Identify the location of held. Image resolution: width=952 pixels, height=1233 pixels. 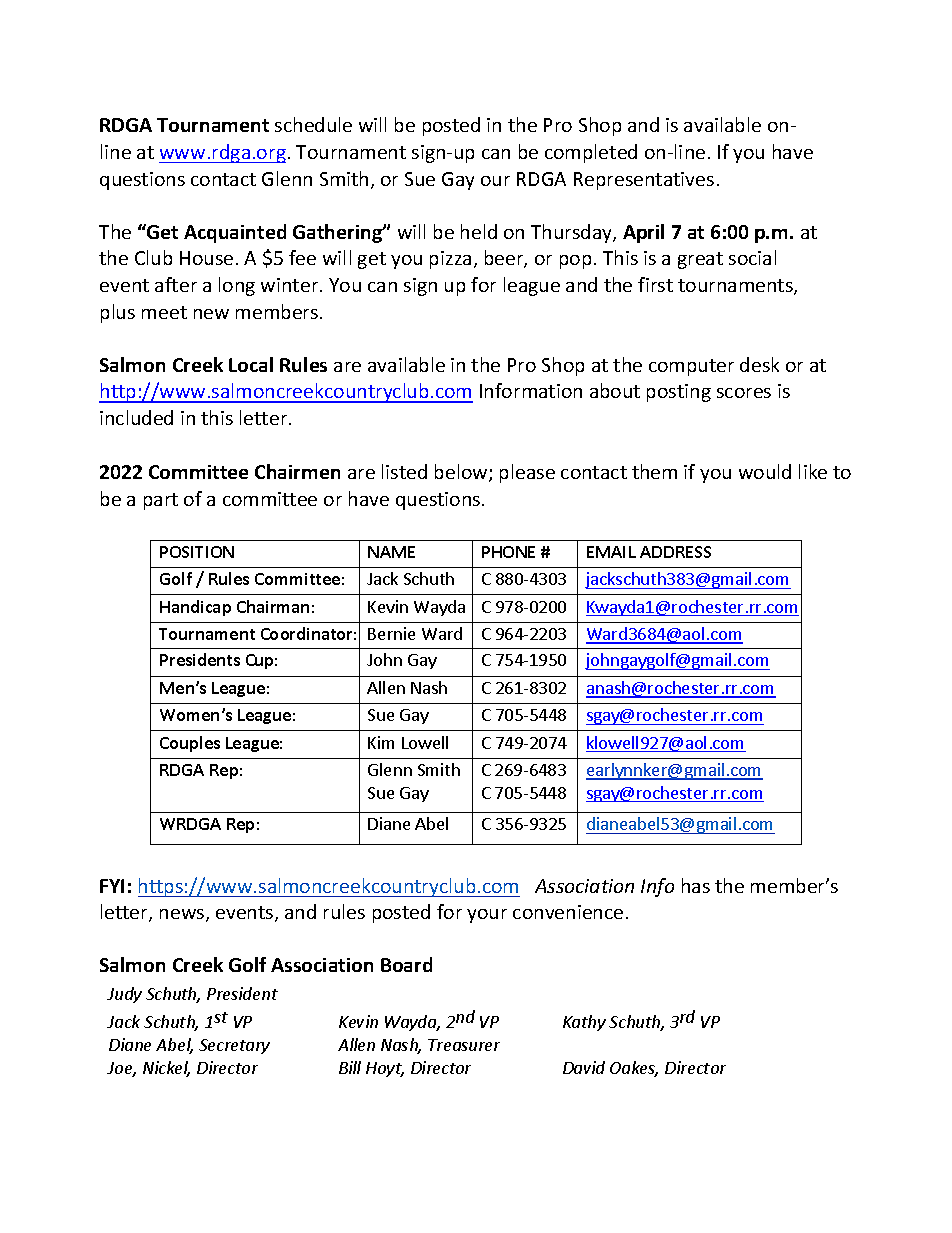
(479, 231).
